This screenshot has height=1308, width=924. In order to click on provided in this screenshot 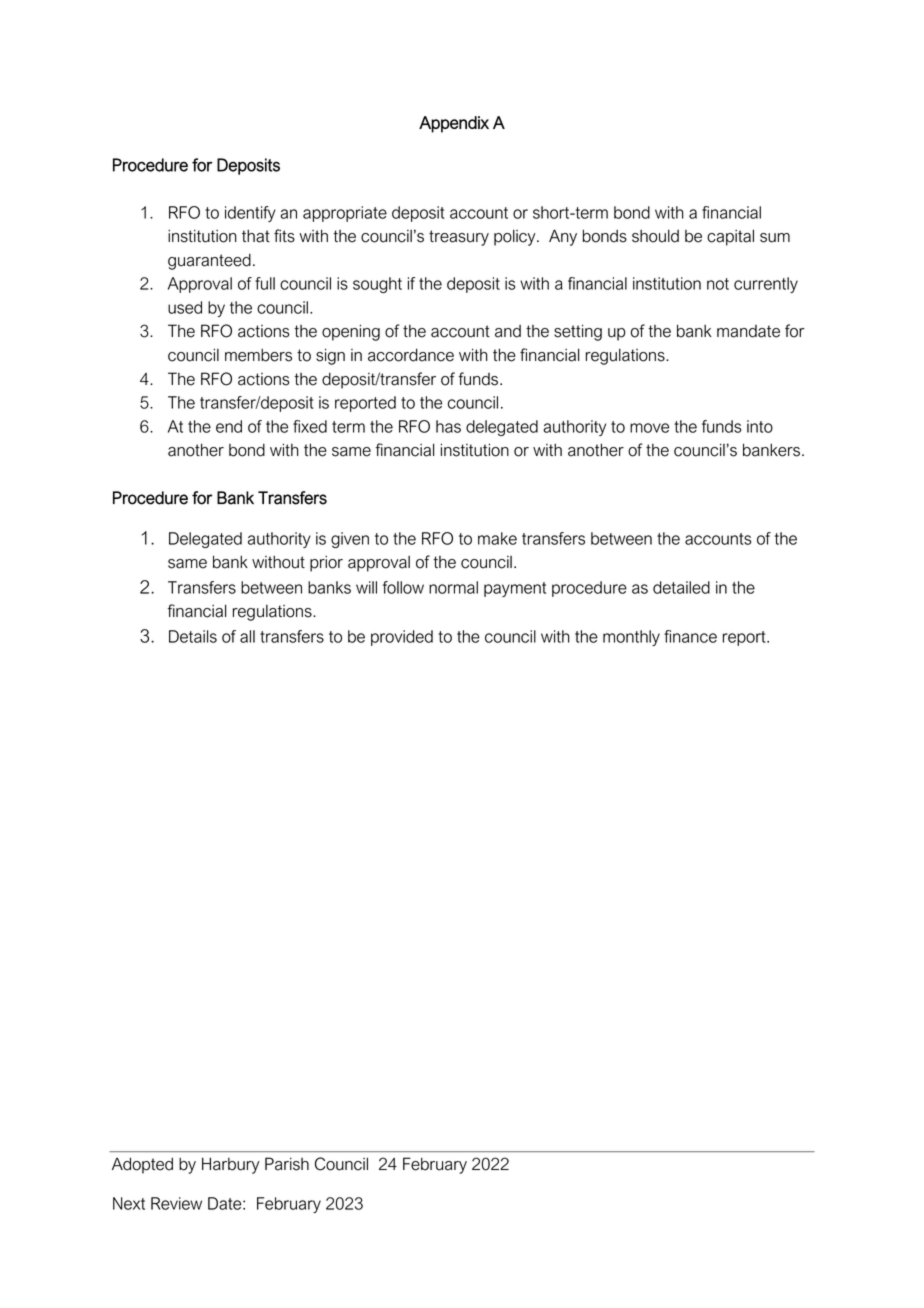, I will do `click(402, 638)`.
